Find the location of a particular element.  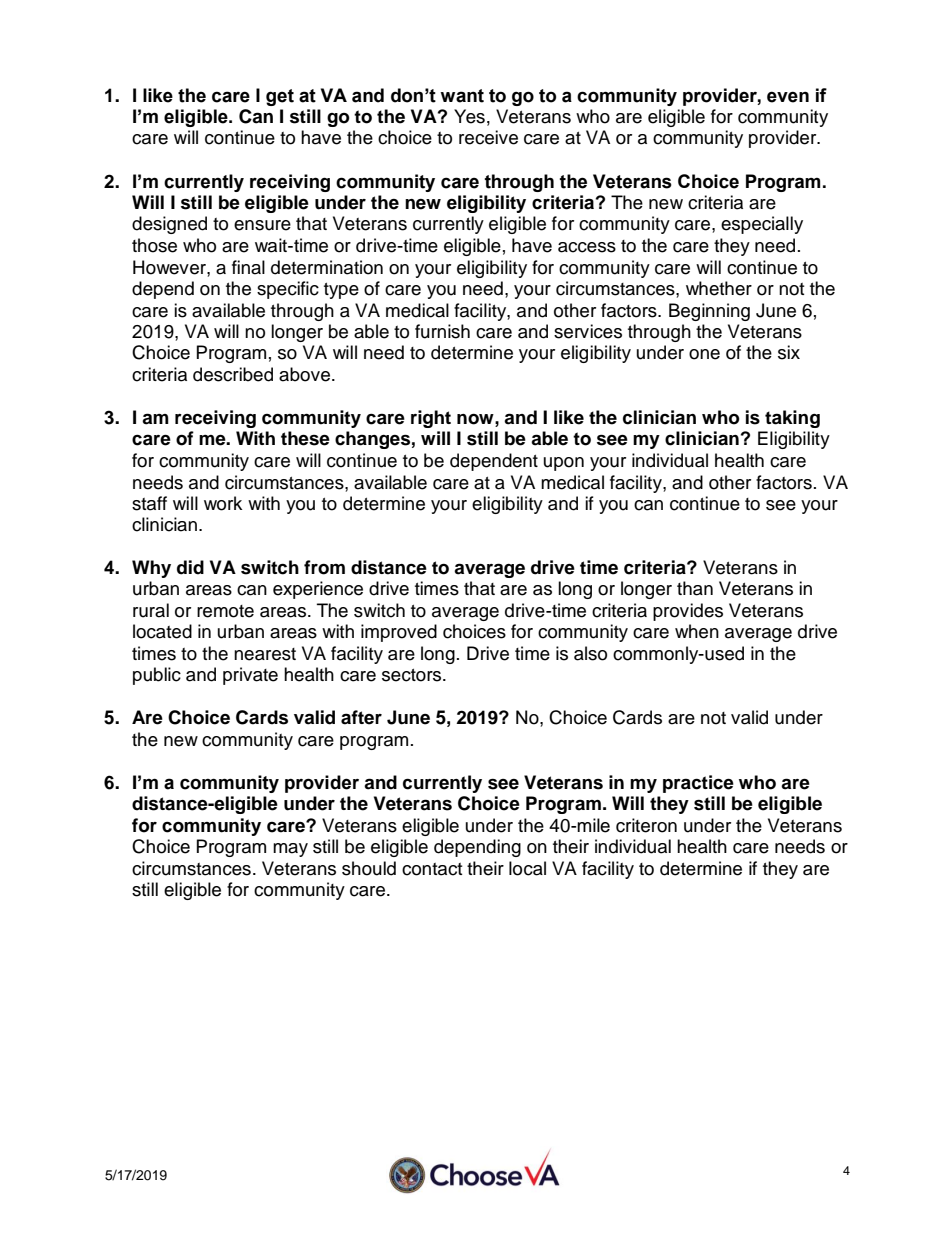

may is located at coordinates (290, 850).
